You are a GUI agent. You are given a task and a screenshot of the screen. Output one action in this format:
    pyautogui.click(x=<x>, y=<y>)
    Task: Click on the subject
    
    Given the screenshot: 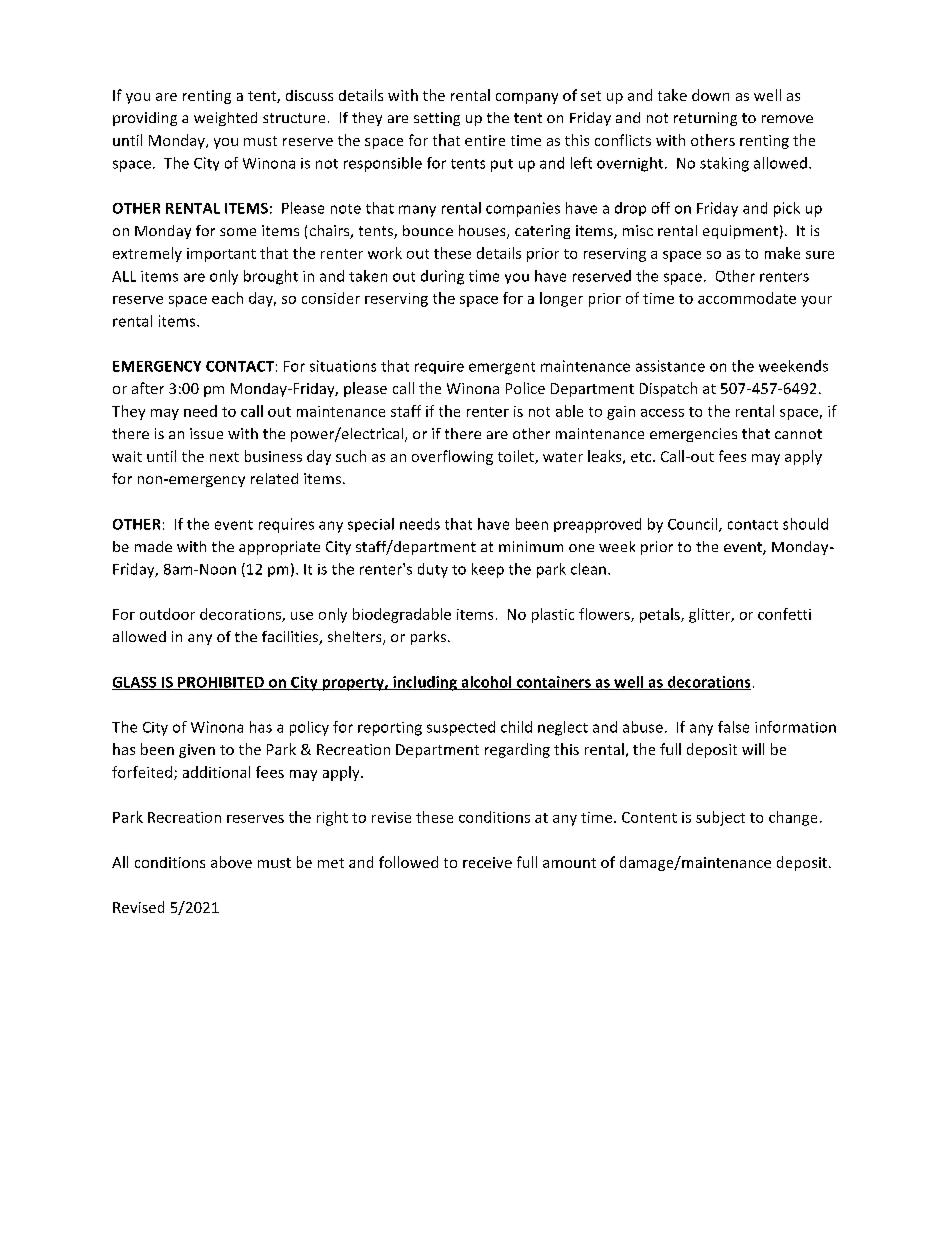 What is the action you would take?
    pyautogui.click(x=720, y=818)
